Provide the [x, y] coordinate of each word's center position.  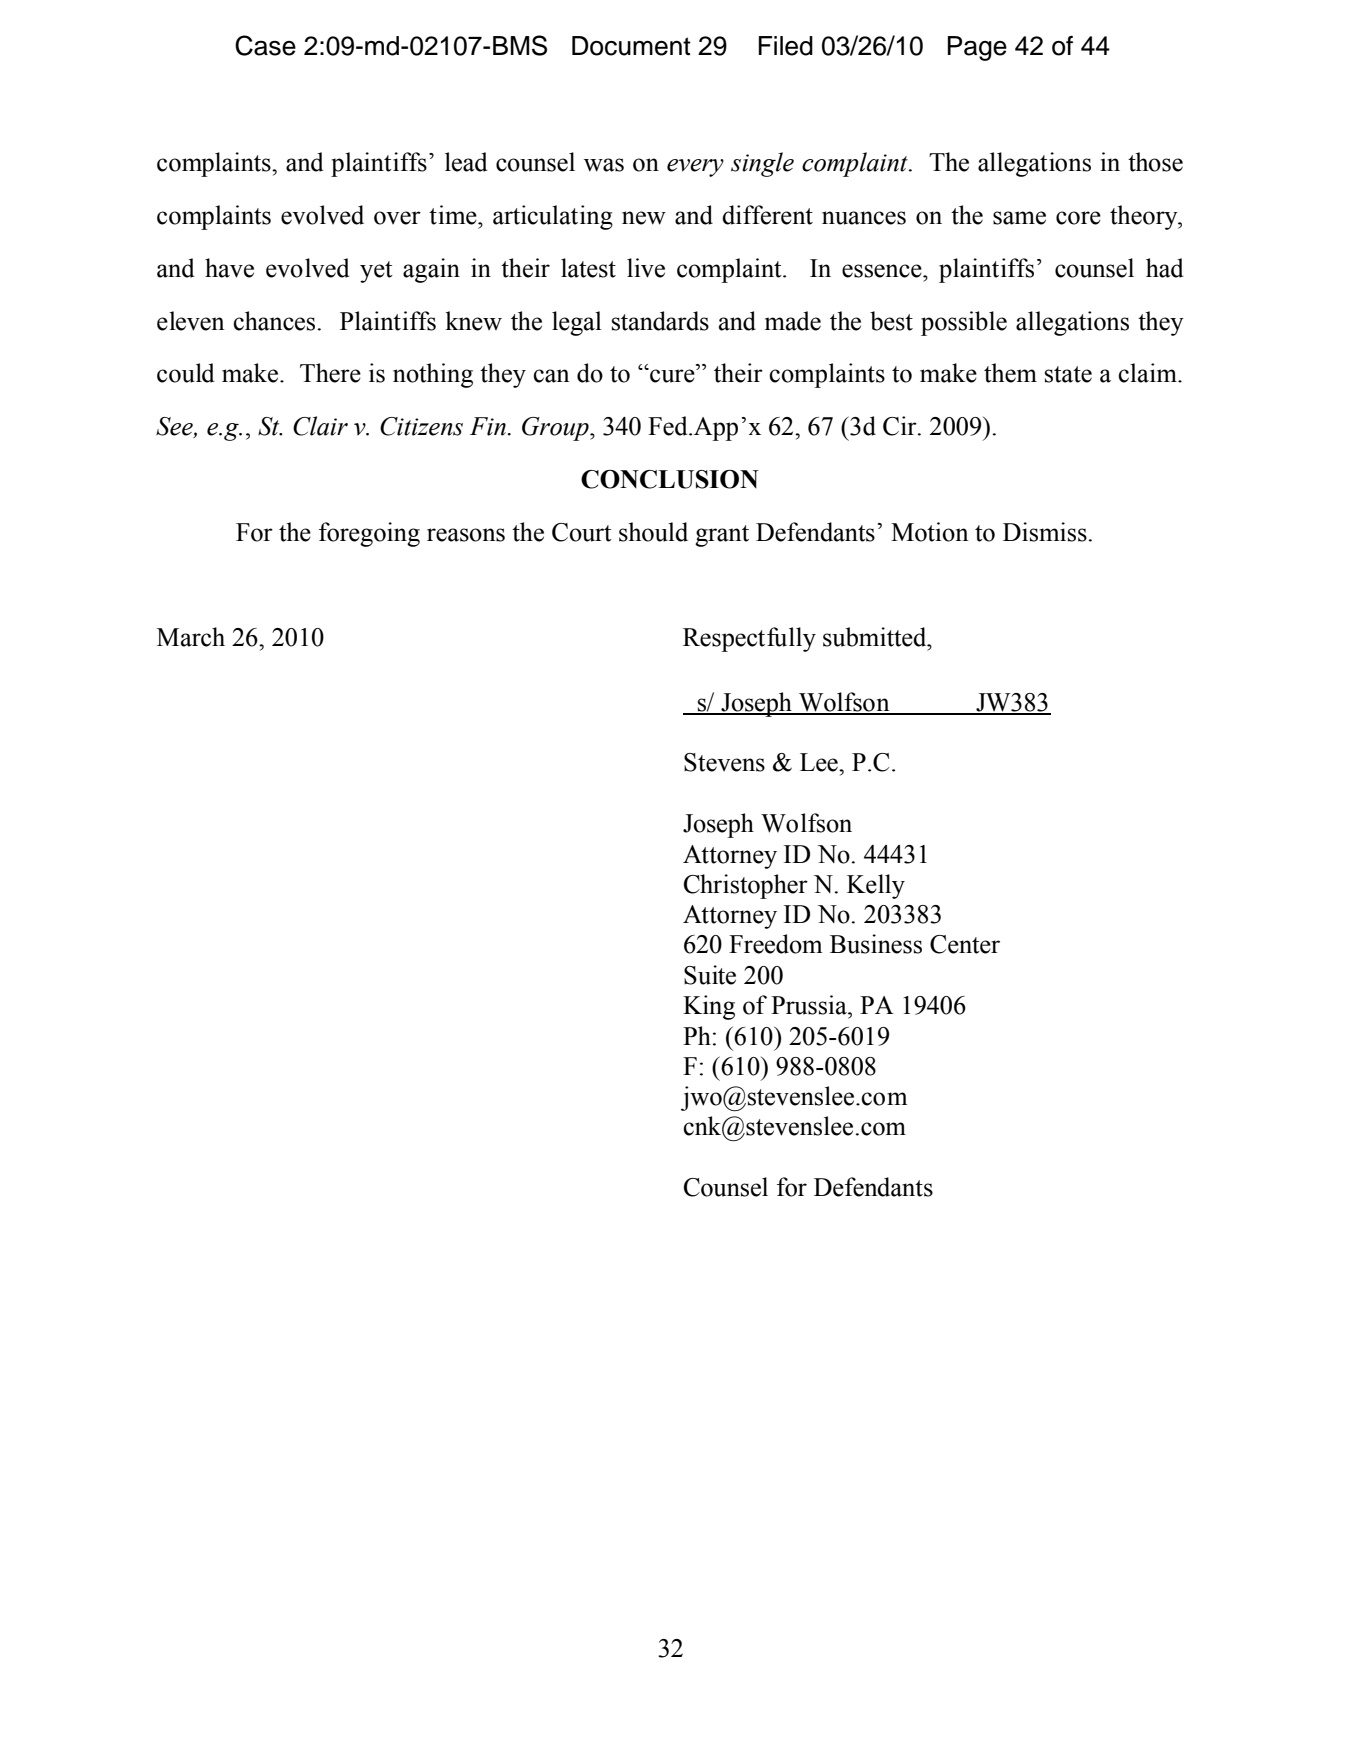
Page [977, 48]
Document [631, 46]
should [653, 532]
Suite [710, 975]
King [709, 1007]
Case [265, 45]
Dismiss [1046, 532]
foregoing [369, 534]
